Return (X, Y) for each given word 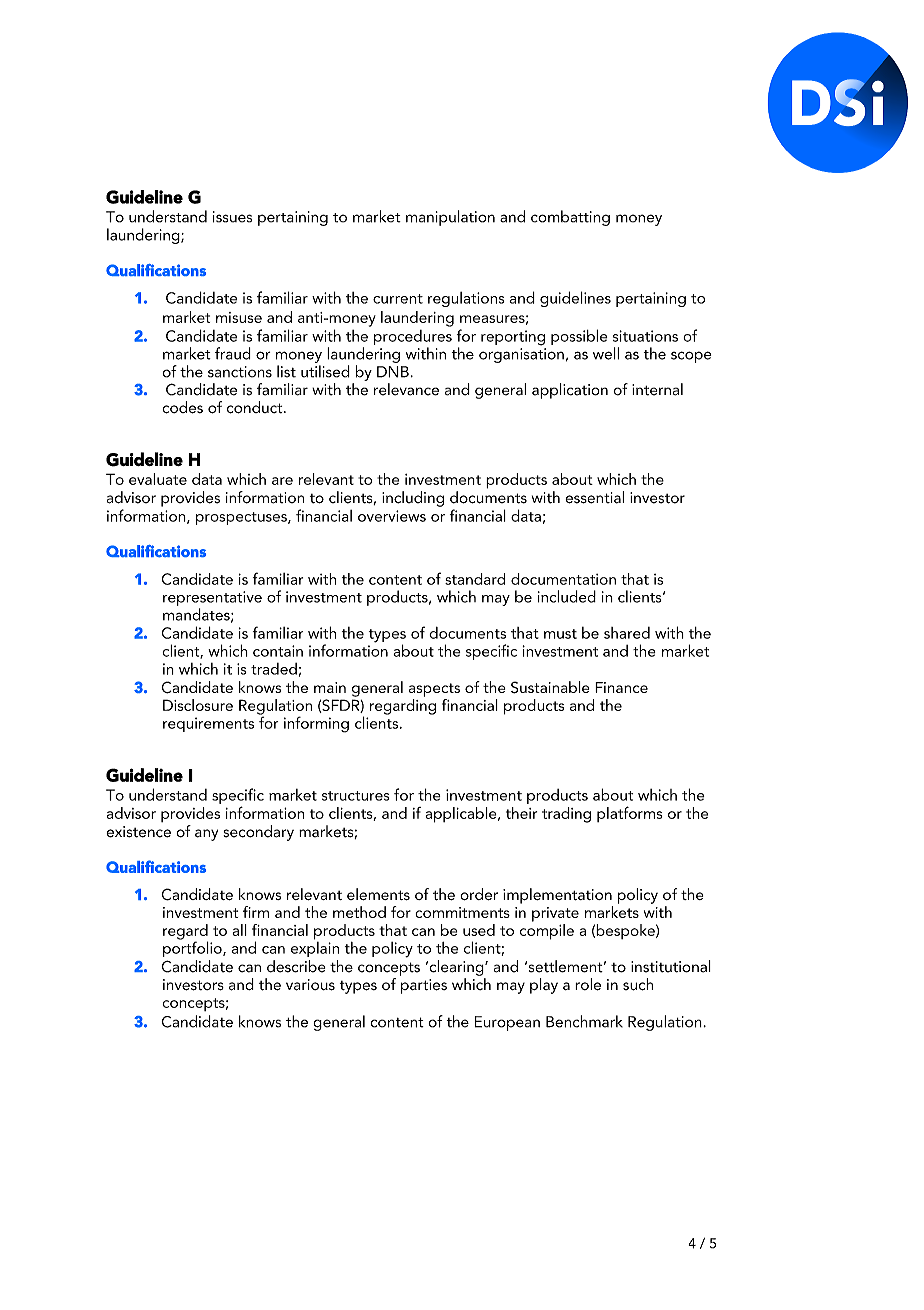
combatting (570, 218)
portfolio (193, 948)
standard (475, 579)
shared (627, 633)
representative (212, 598)
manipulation (450, 218)
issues (232, 217)
